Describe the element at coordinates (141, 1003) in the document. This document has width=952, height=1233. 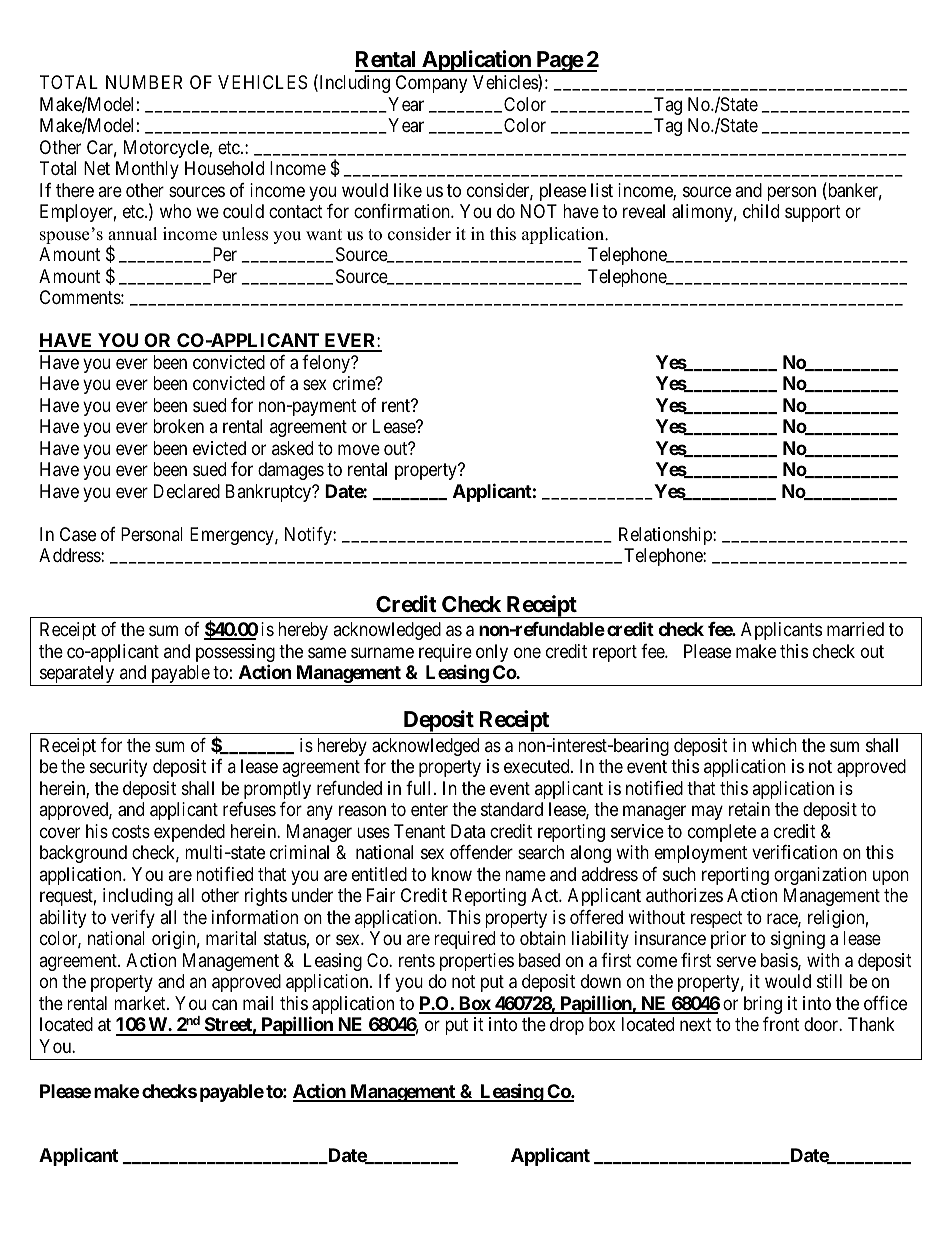
I see `market` at that location.
